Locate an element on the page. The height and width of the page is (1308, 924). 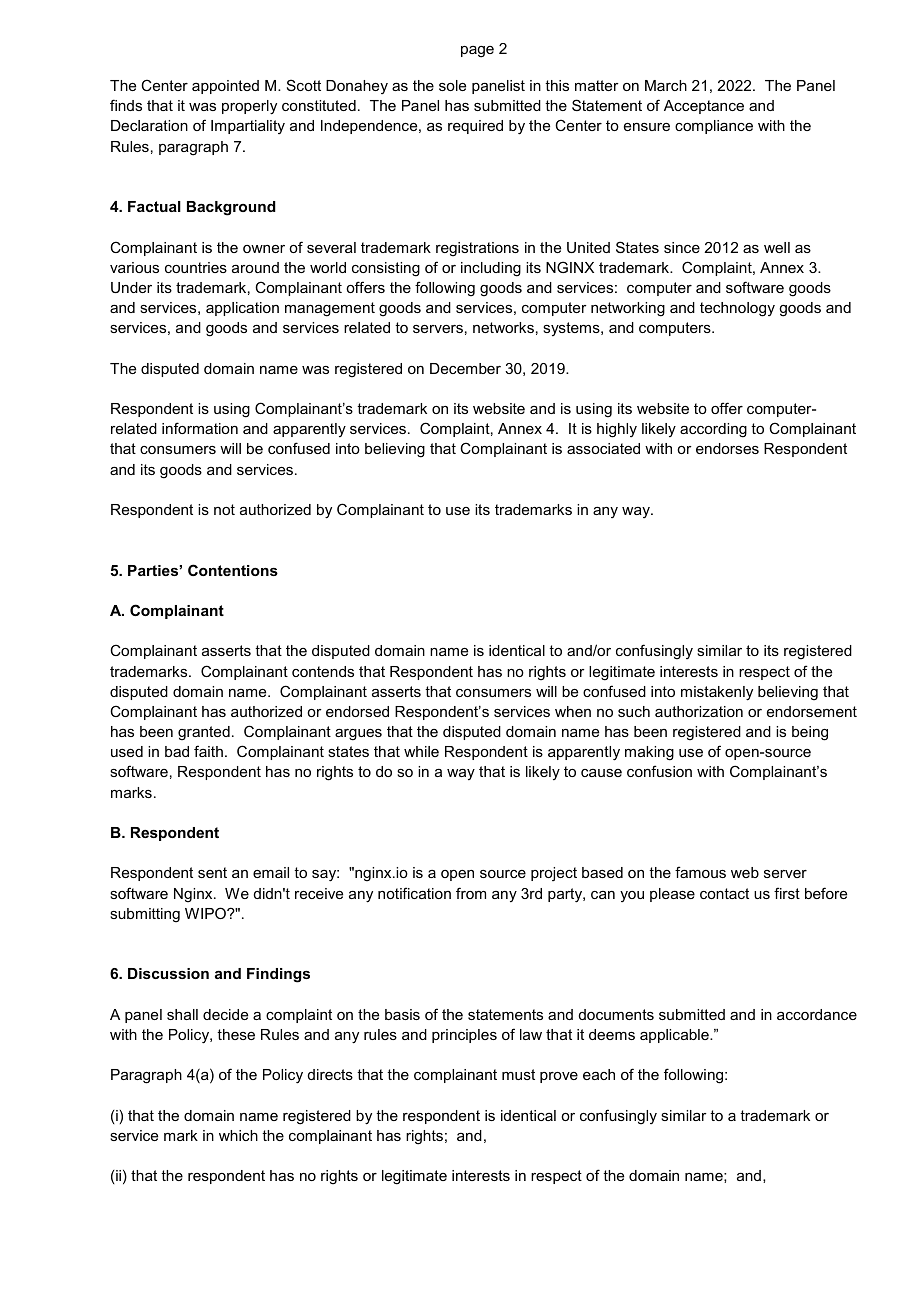
while is located at coordinates (421, 751).
